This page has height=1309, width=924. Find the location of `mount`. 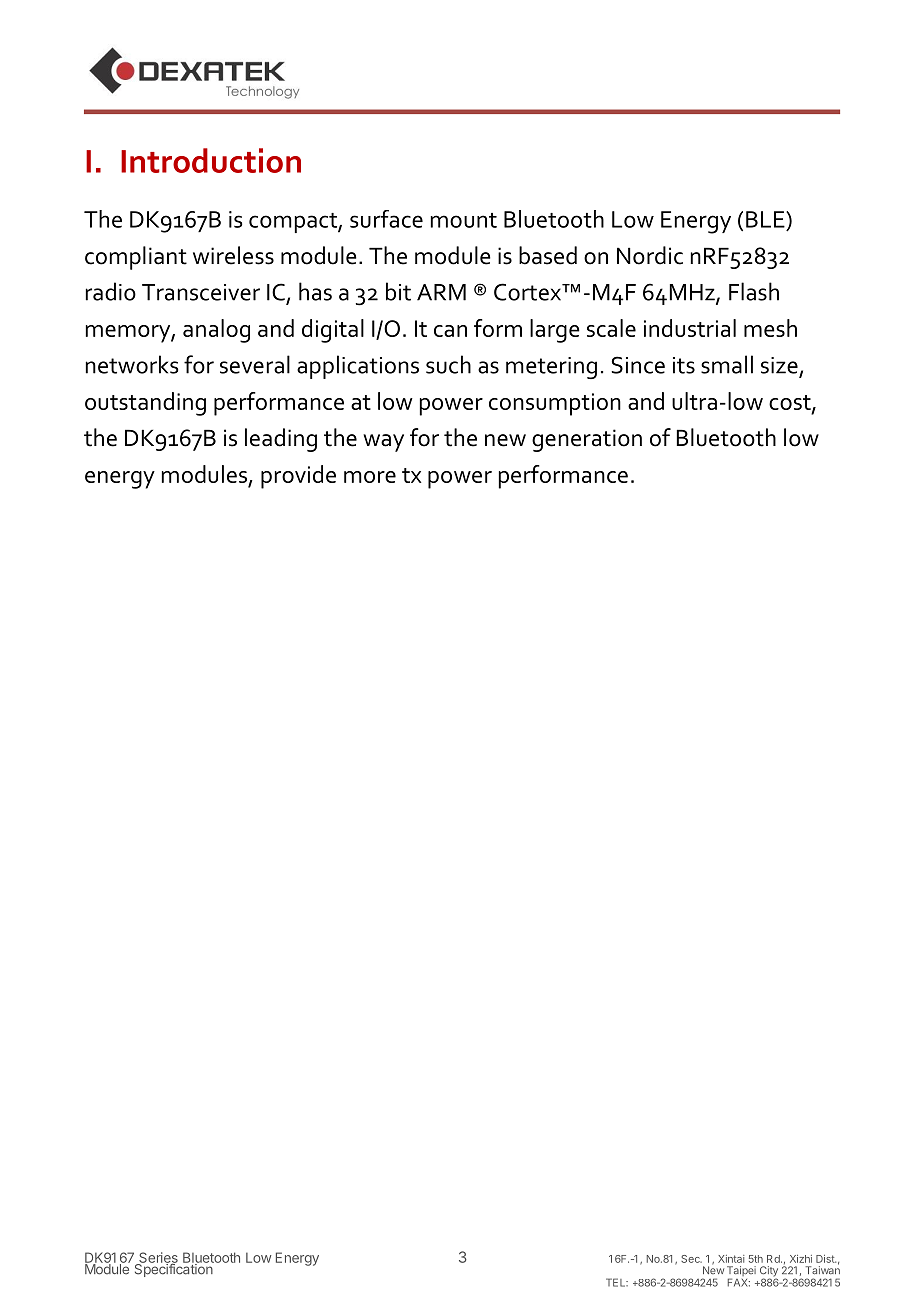

mount is located at coordinates (464, 220).
